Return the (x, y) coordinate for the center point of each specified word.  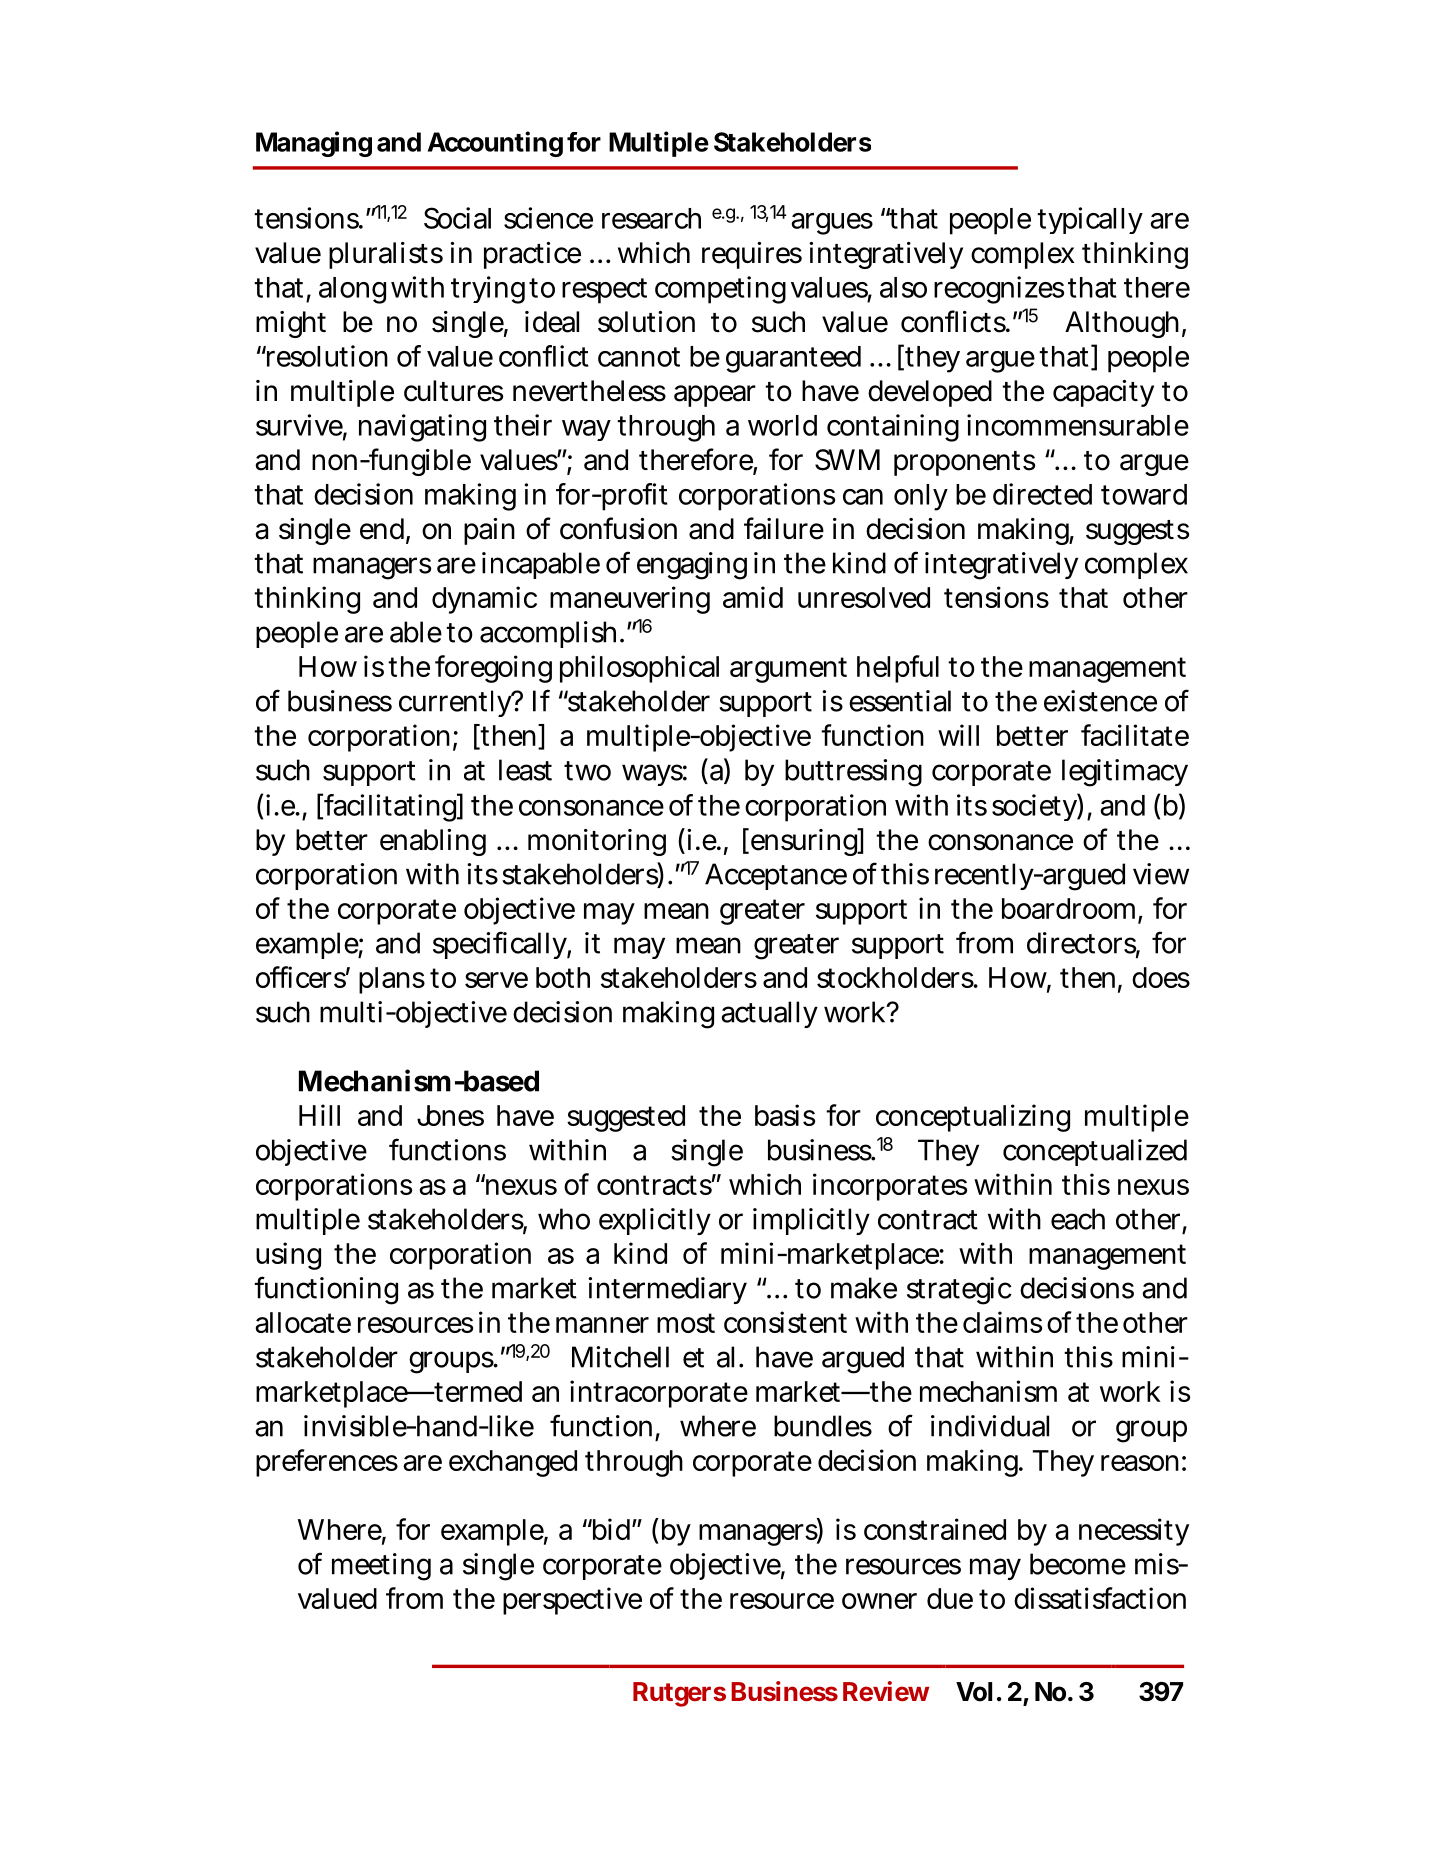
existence (1100, 701)
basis (785, 1115)
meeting (381, 1567)
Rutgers (679, 1694)
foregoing (493, 669)
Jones (450, 1115)
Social (457, 218)
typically (1090, 220)
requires (752, 255)
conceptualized (1095, 1152)
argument (788, 670)
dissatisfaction (1100, 1598)
